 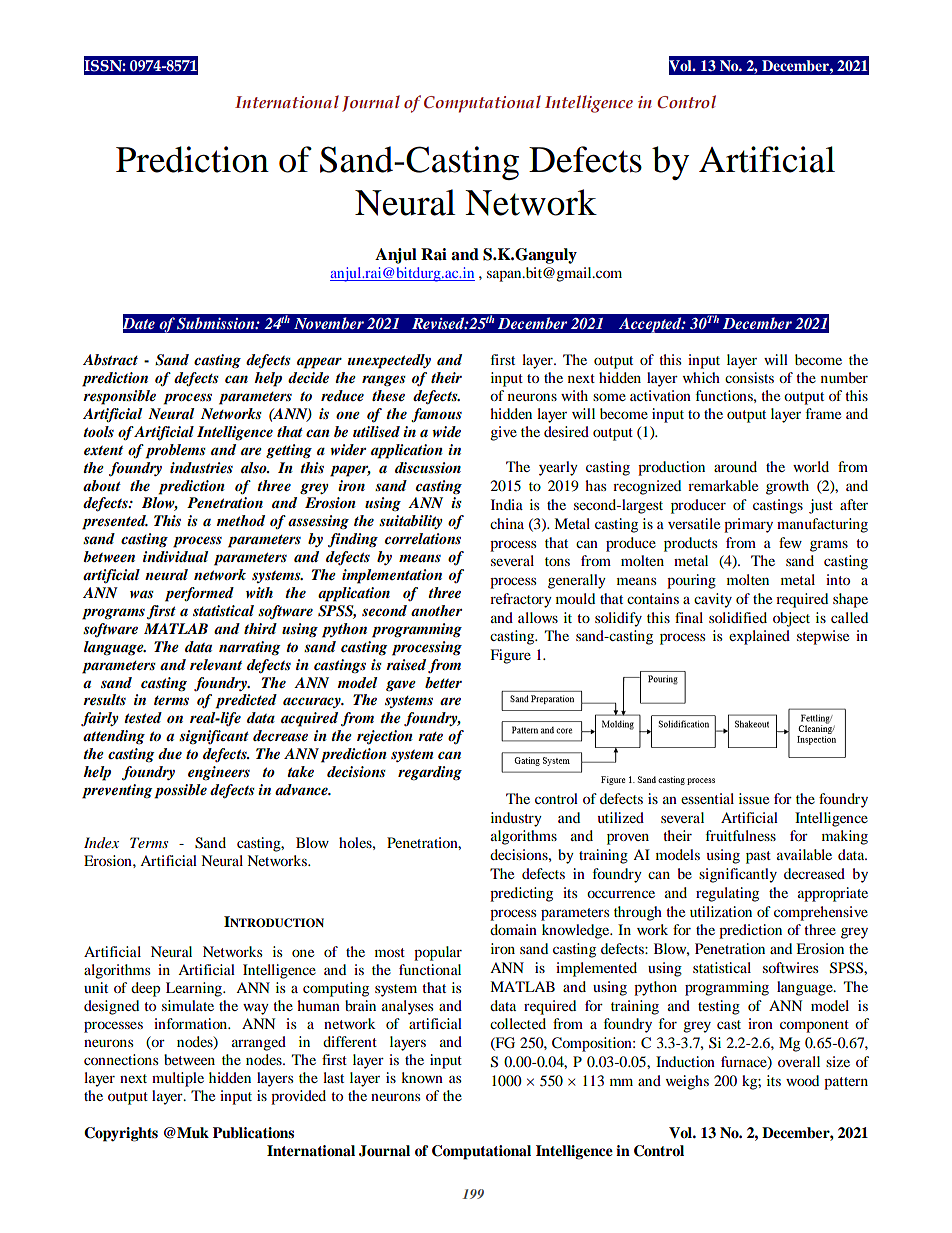 What do you see at coordinates (749, 377) in the screenshot?
I see `consists` at bounding box center [749, 377].
